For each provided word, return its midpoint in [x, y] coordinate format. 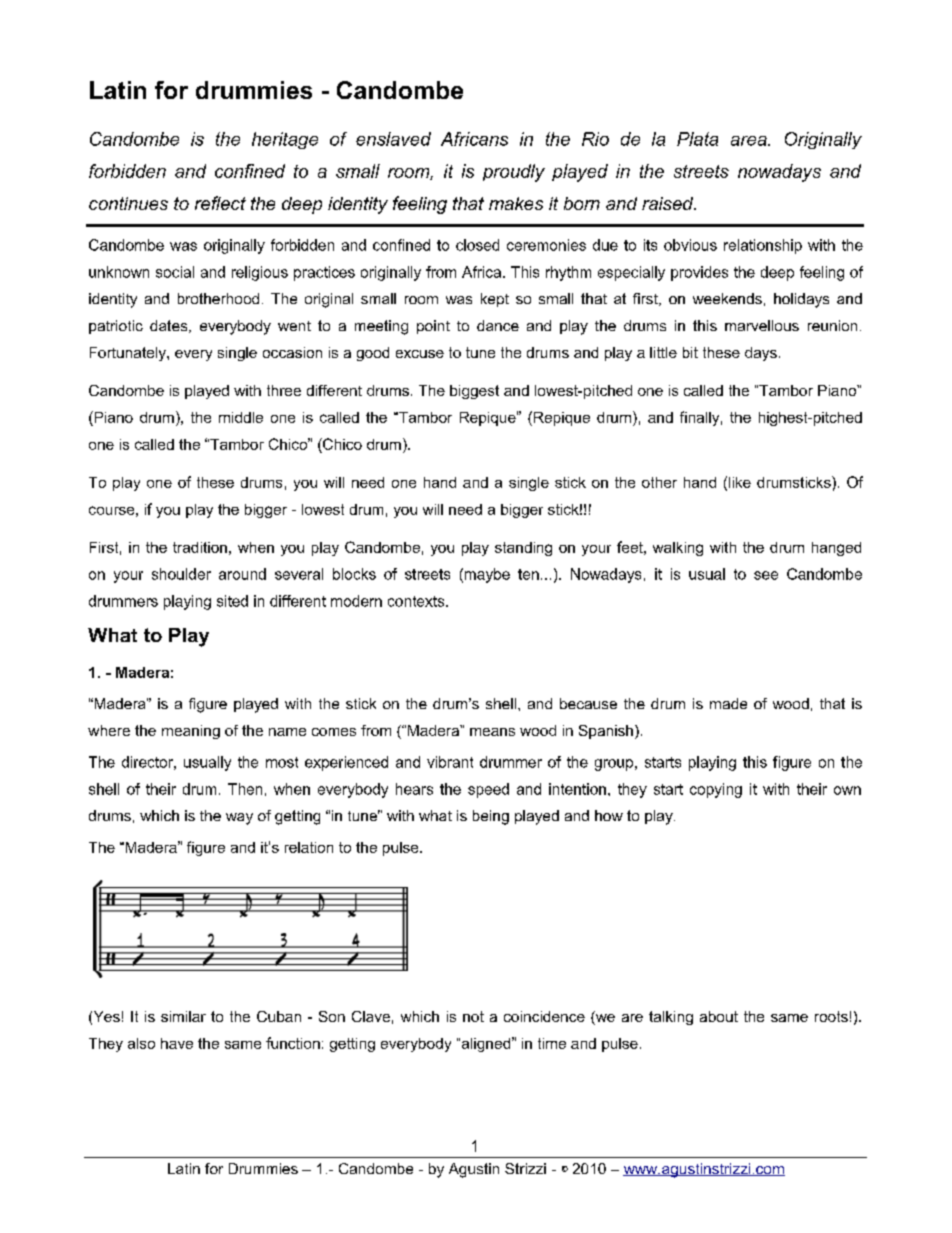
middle [241, 417]
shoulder [181, 574]
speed [488, 790]
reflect [220, 203]
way [239, 819]
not [473, 1016]
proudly [514, 173]
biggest [474, 392]
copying [716, 790]
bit [690, 352]
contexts [417, 601]
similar [183, 1016]
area [750, 141]
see [766, 575]
